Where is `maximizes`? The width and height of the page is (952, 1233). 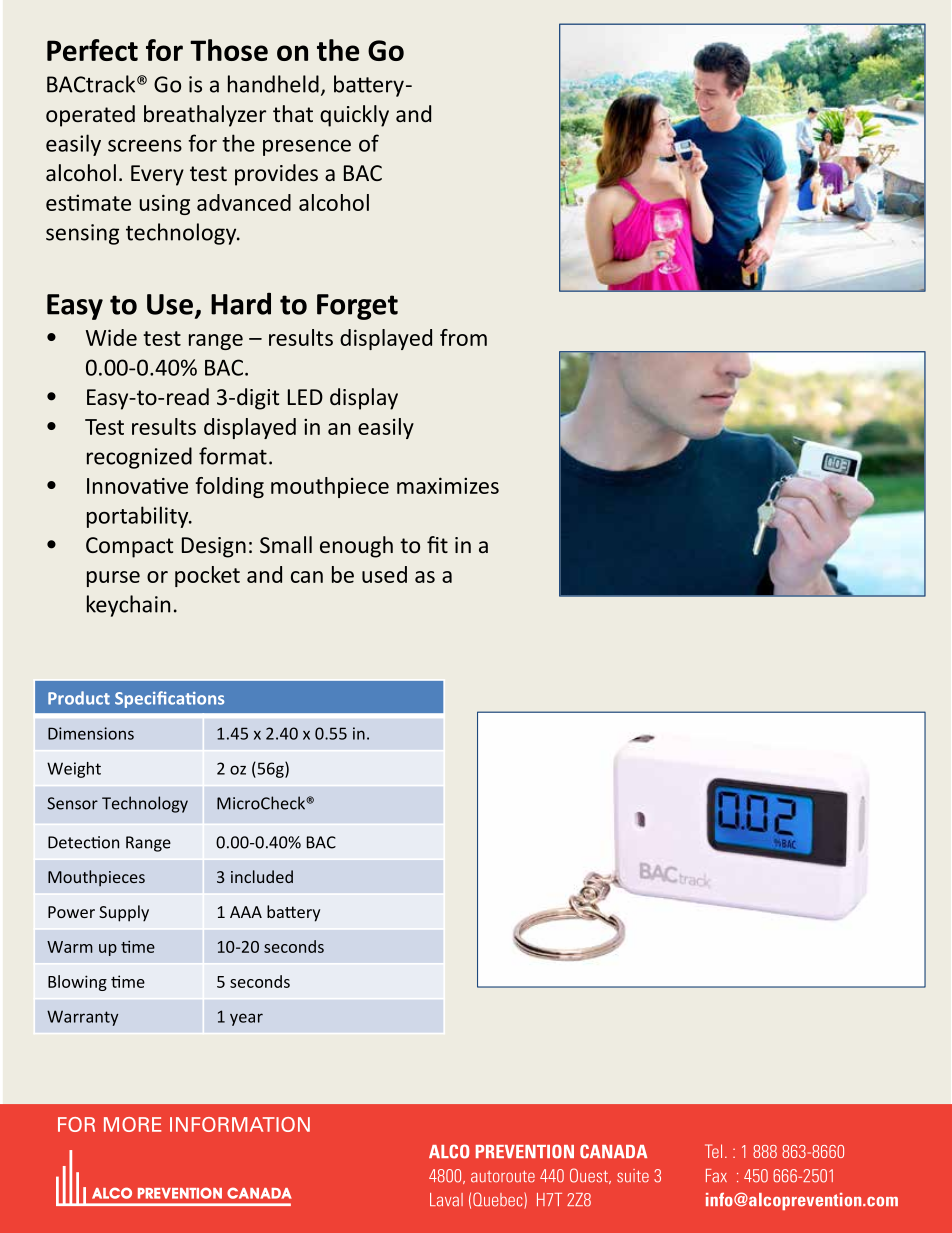
maximizes is located at coordinates (448, 485).
